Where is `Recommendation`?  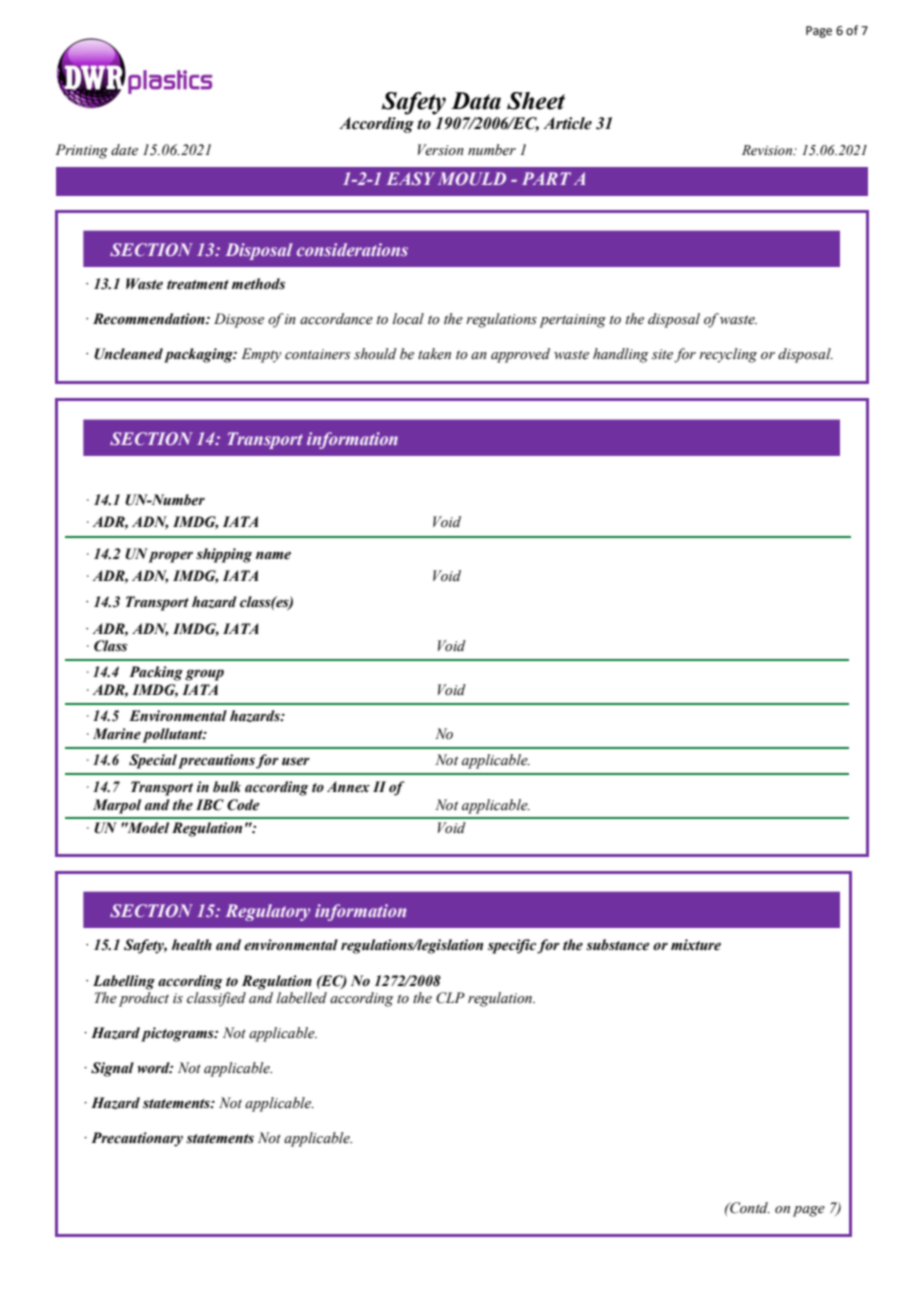 Recommendation is located at coordinates (150, 319).
